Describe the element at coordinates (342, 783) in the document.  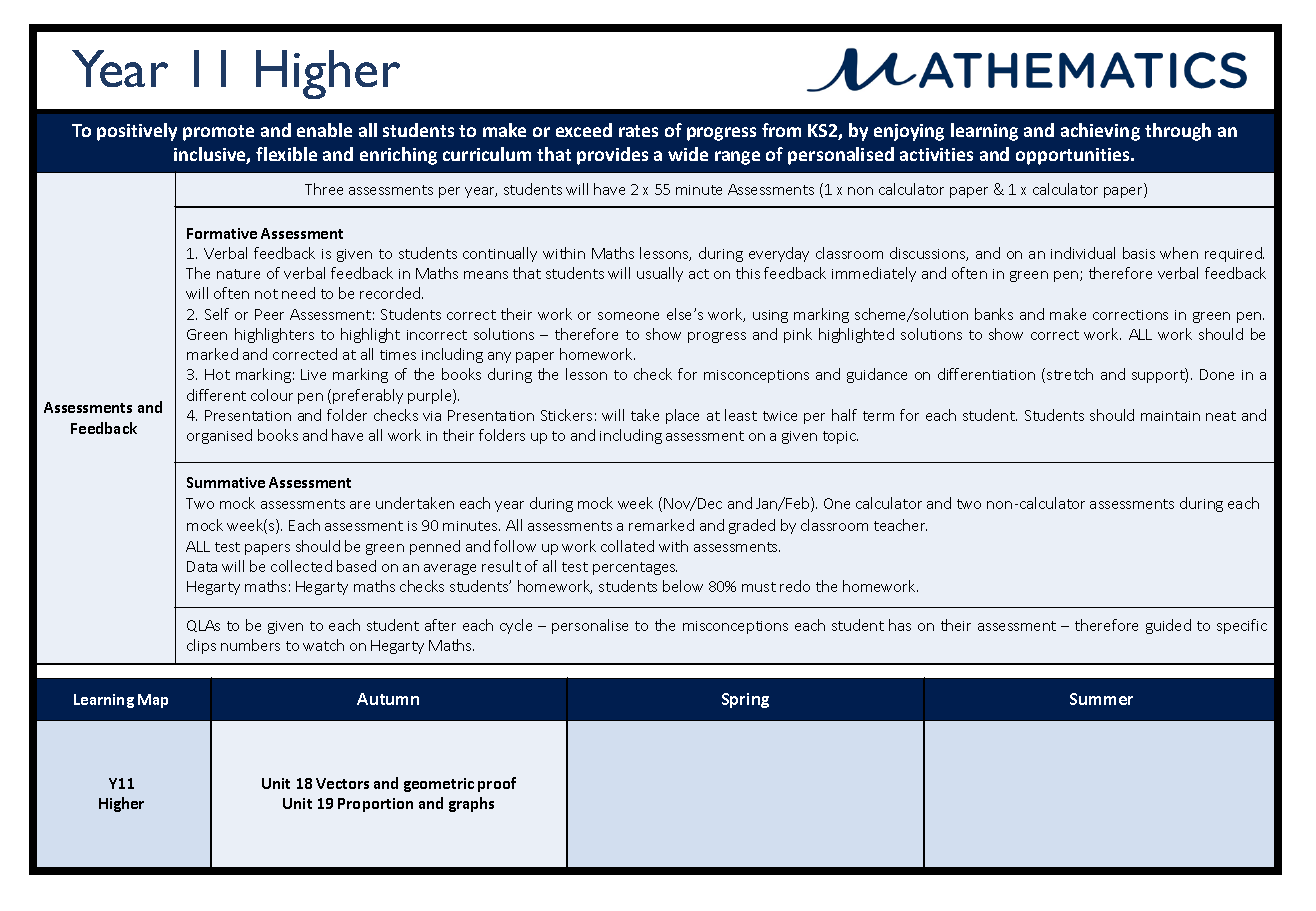
I see `Vectors` at that location.
